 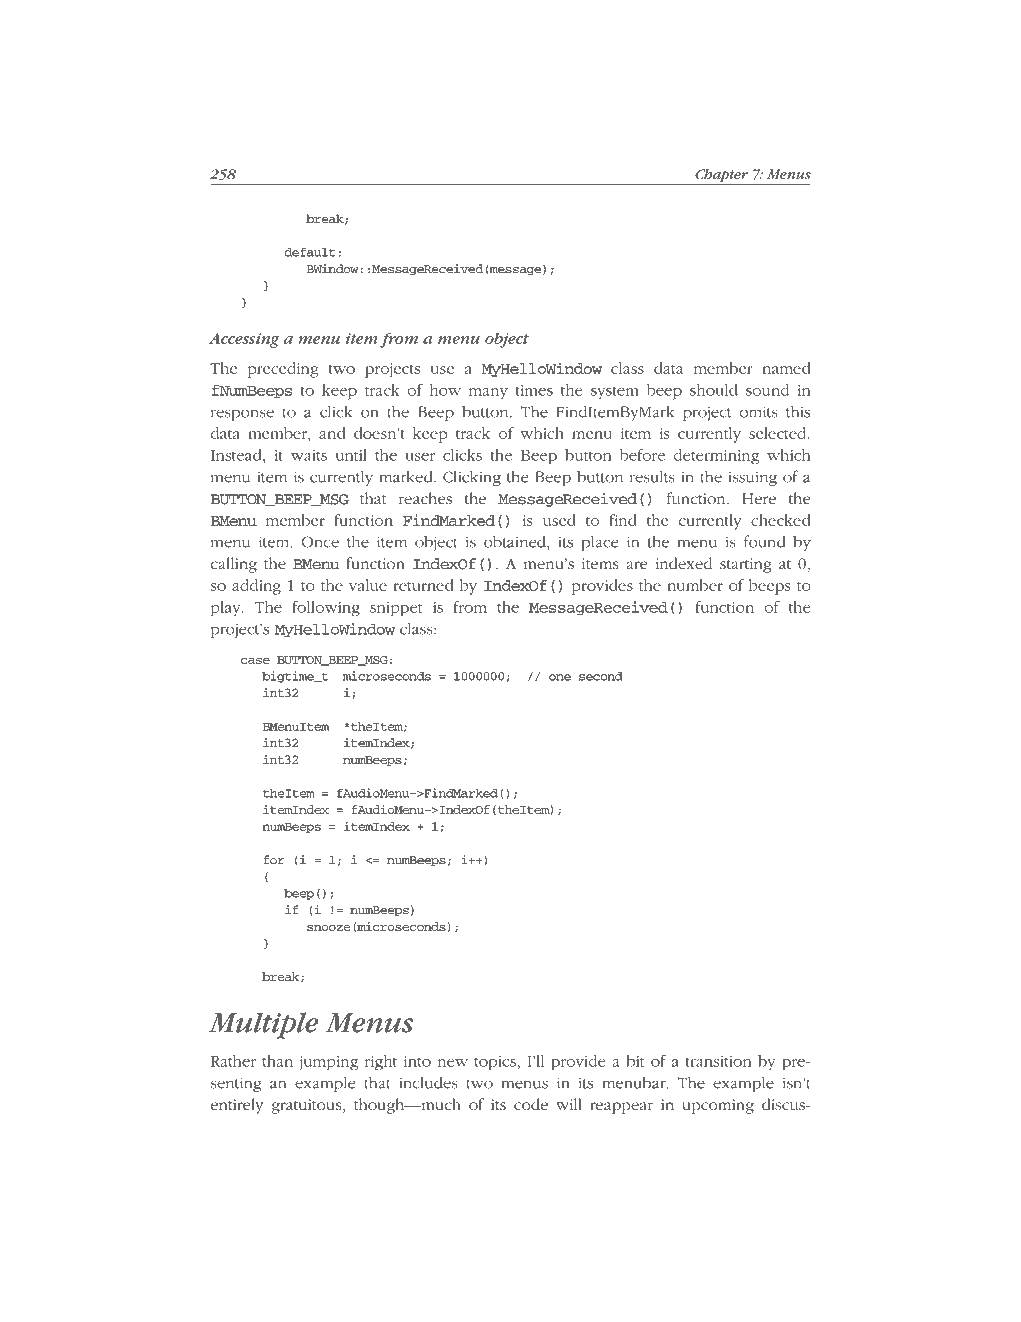 I want to click on than, so click(x=277, y=1061).
